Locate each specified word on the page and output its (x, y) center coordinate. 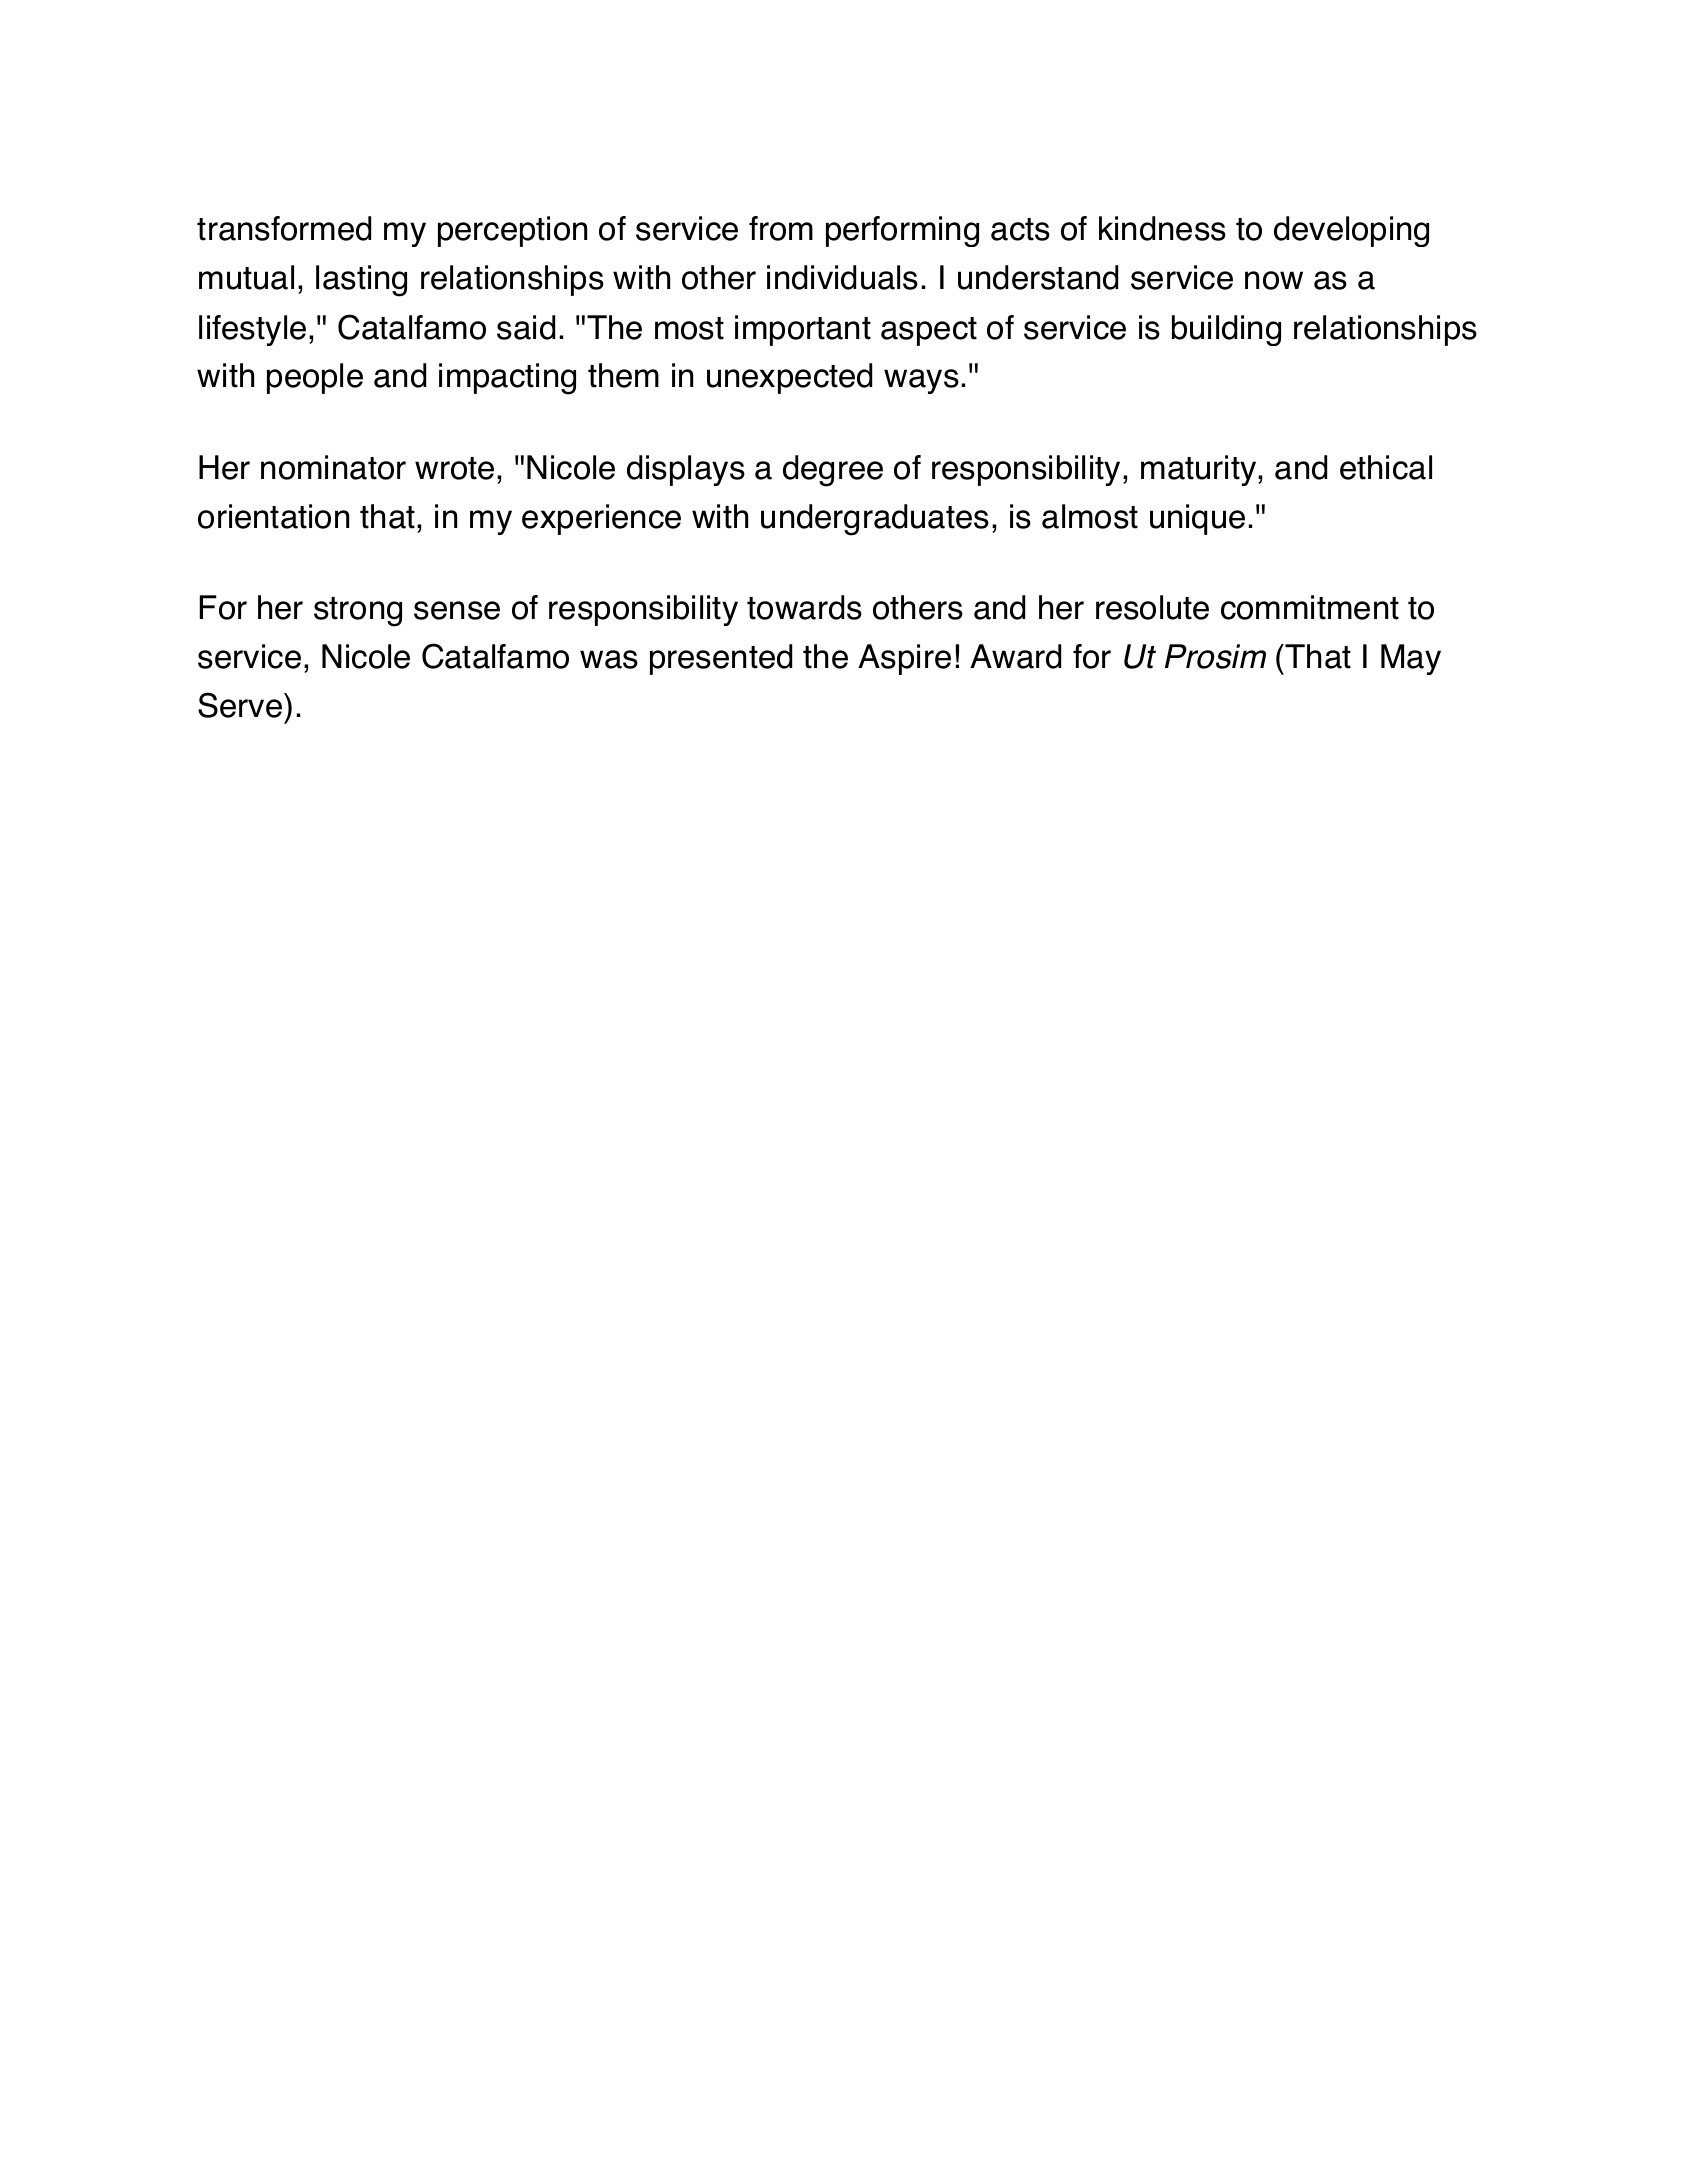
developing (1351, 231)
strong (358, 612)
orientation (273, 516)
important (803, 330)
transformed (284, 228)
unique (1197, 519)
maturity (1200, 470)
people (315, 378)
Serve (241, 705)
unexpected (789, 378)
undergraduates (875, 520)
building (1226, 330)
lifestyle (252, 330)
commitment (1310, 607)
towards (804, 607)
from (781, 228)
